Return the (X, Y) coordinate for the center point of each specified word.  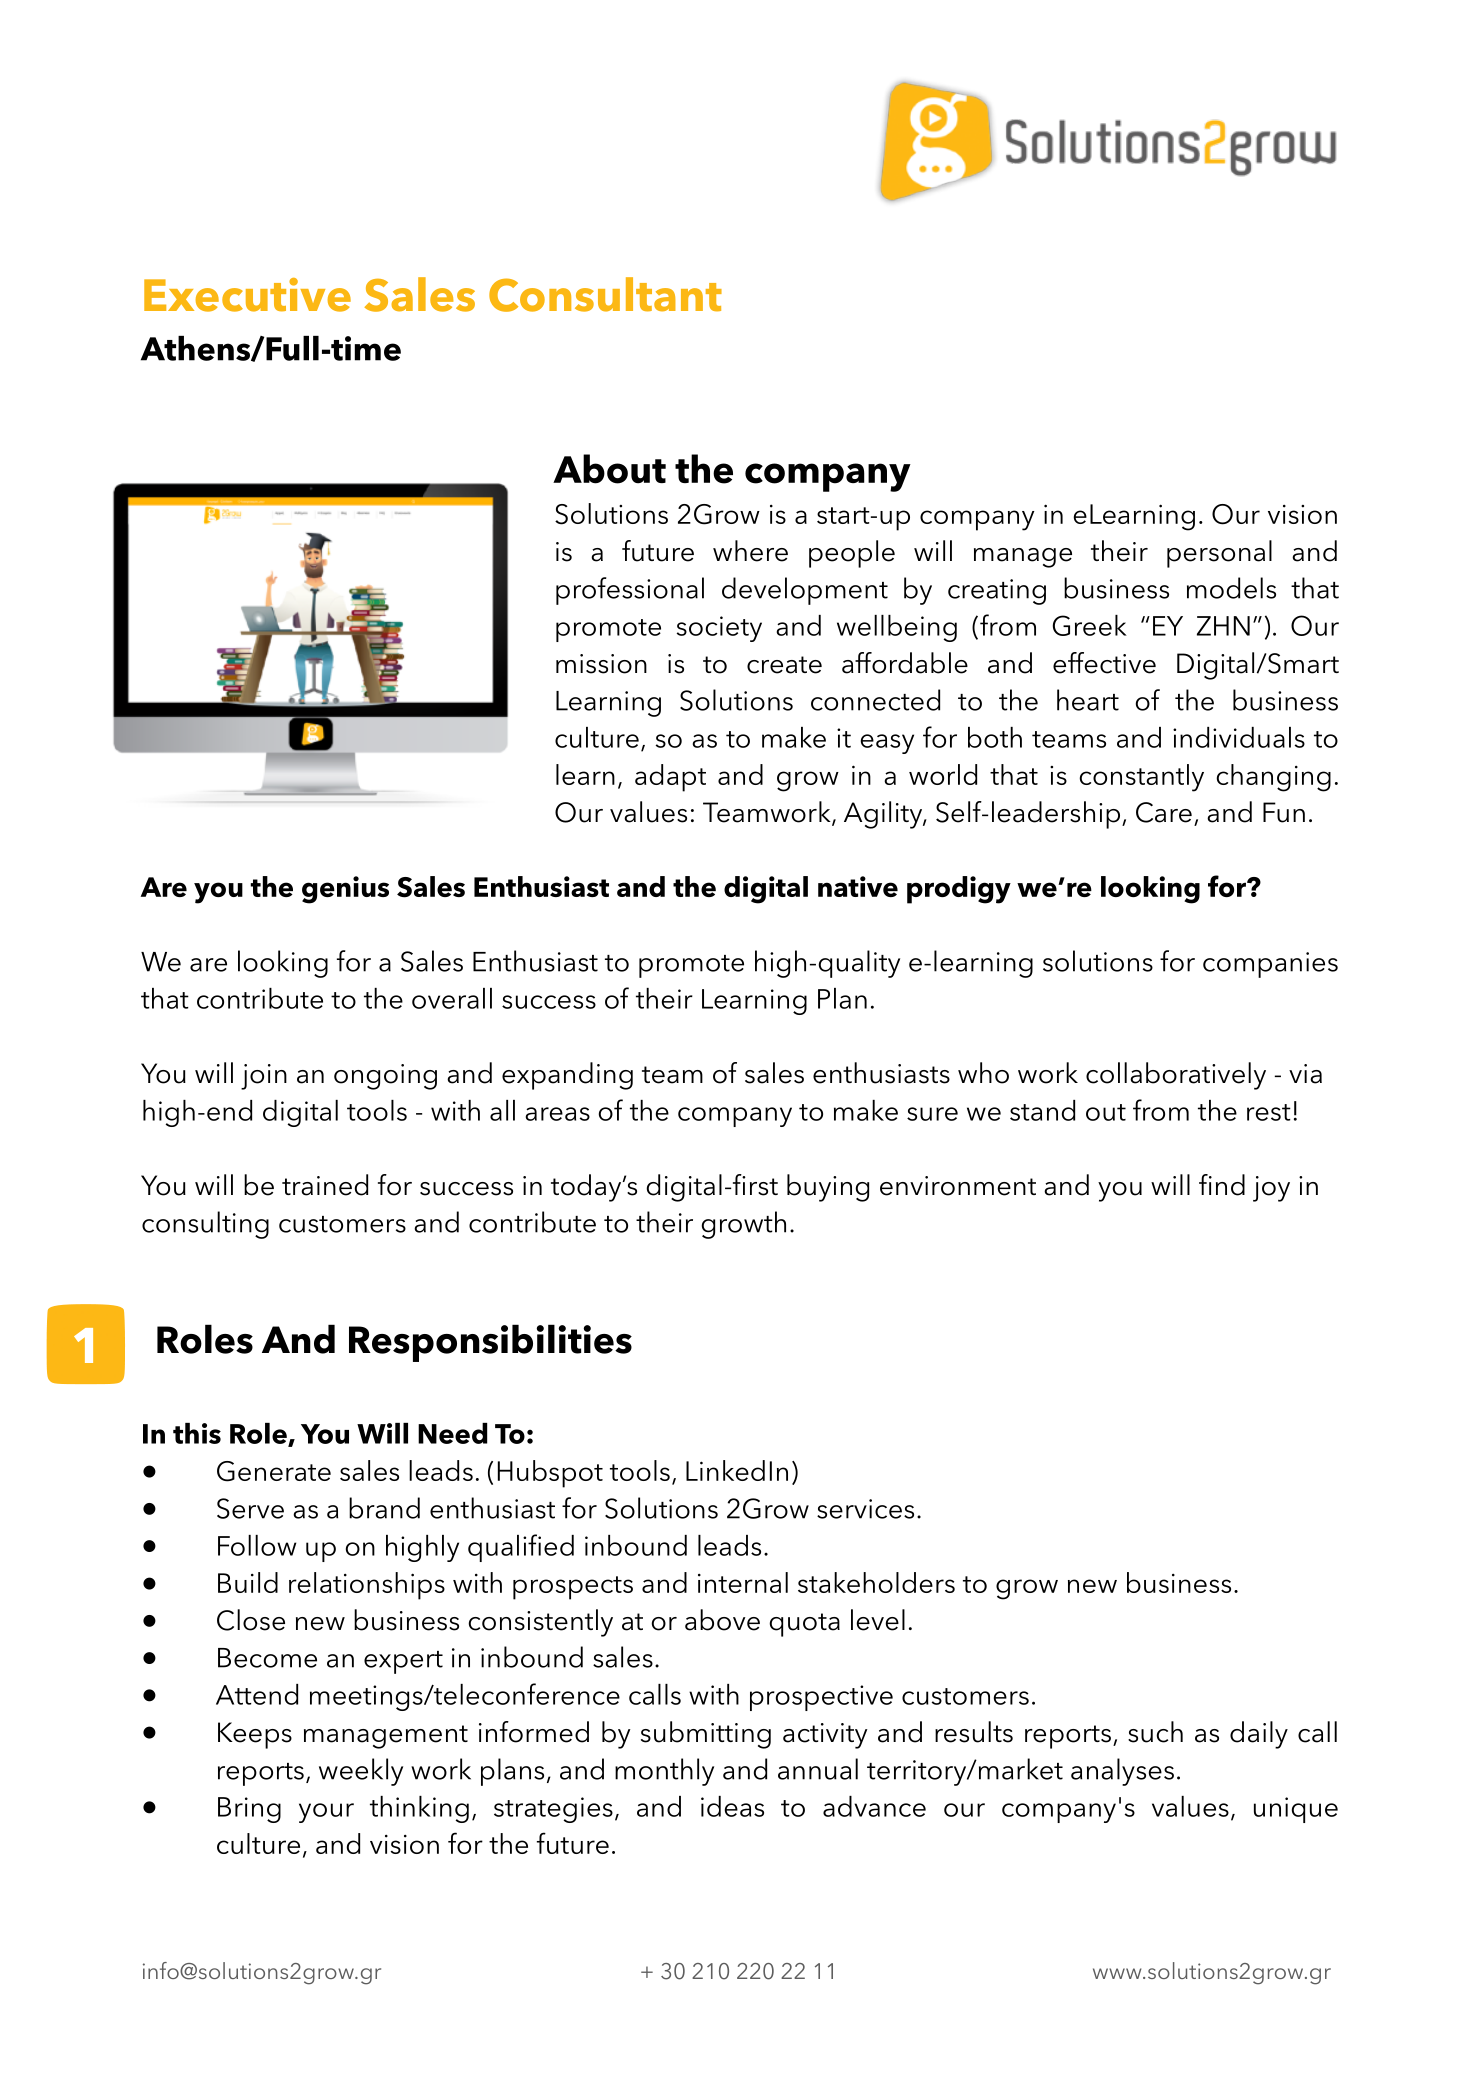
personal (1219, 554)
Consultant (605, 294)
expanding (567, 1076)
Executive (247, 295)
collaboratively (1176, 1076)
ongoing (385, 1077)
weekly (361, 1772)
